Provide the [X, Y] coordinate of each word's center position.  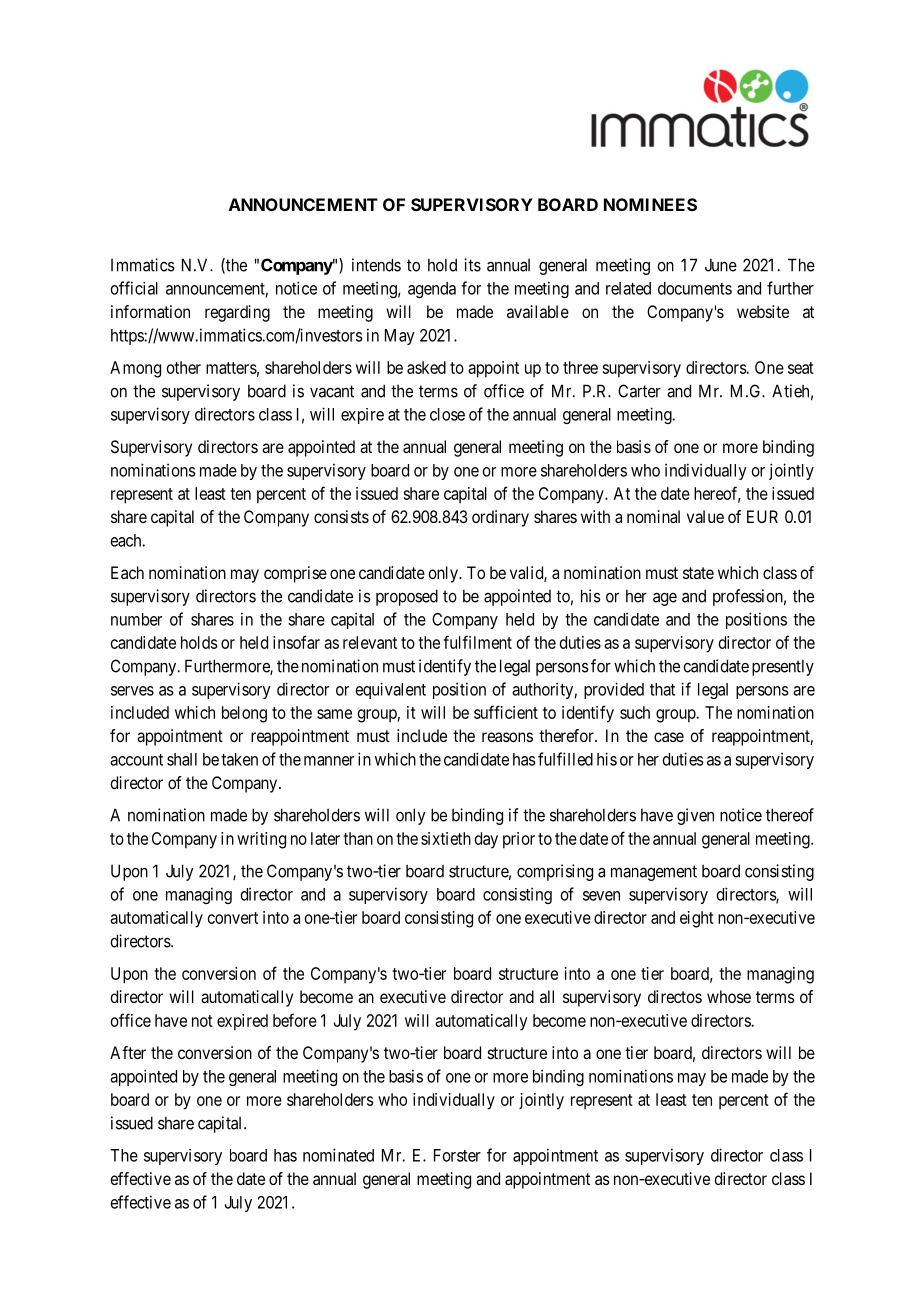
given [695, 816]
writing [261, 840]
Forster [457, 1155]
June [721, 265]
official [134, 288]
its [472, 265]
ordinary [500, 518]
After [128, 1052]
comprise [295, 574]
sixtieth [446, 838]
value [705, 516]
